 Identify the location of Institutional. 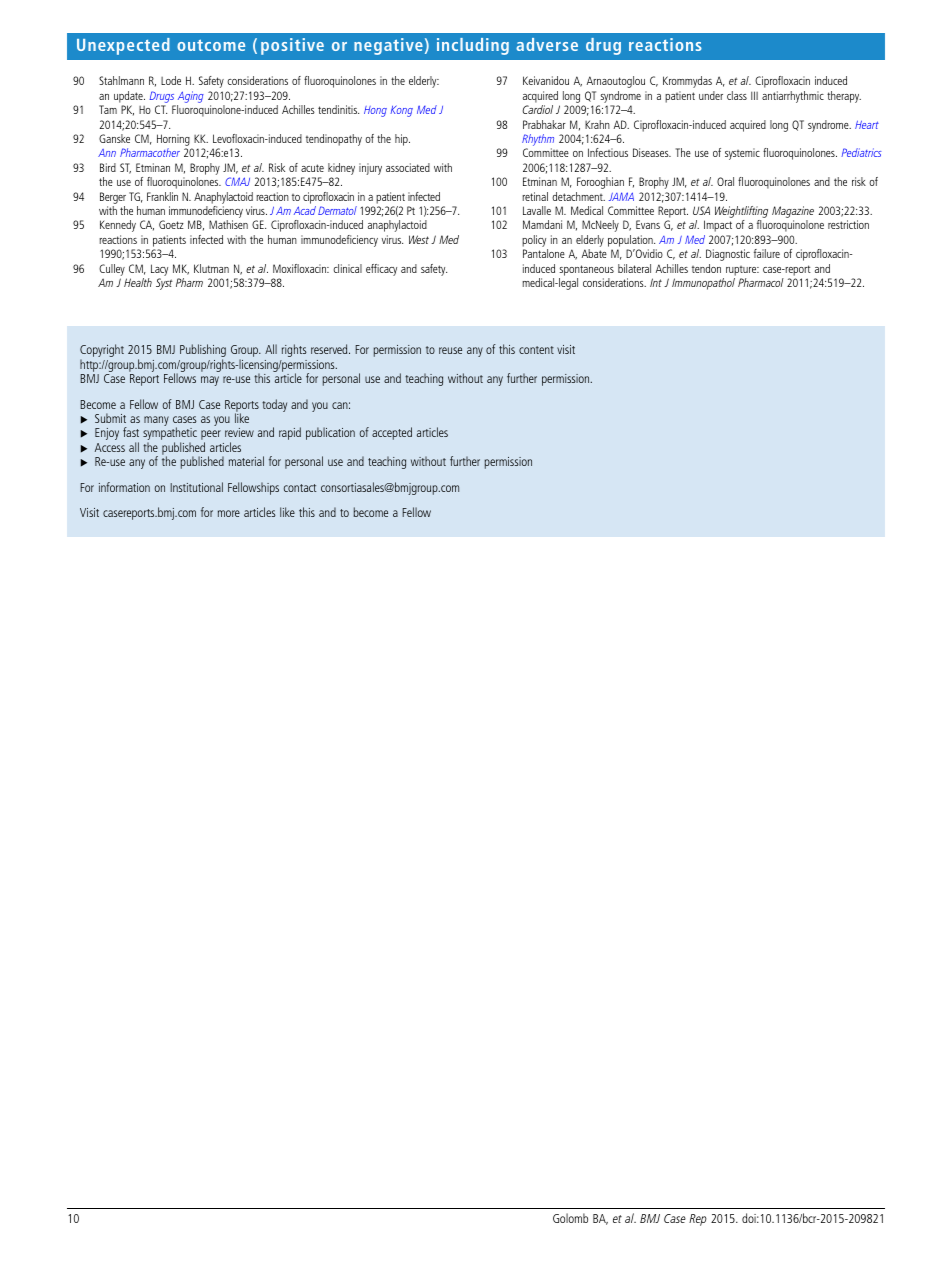
(196, 487).
